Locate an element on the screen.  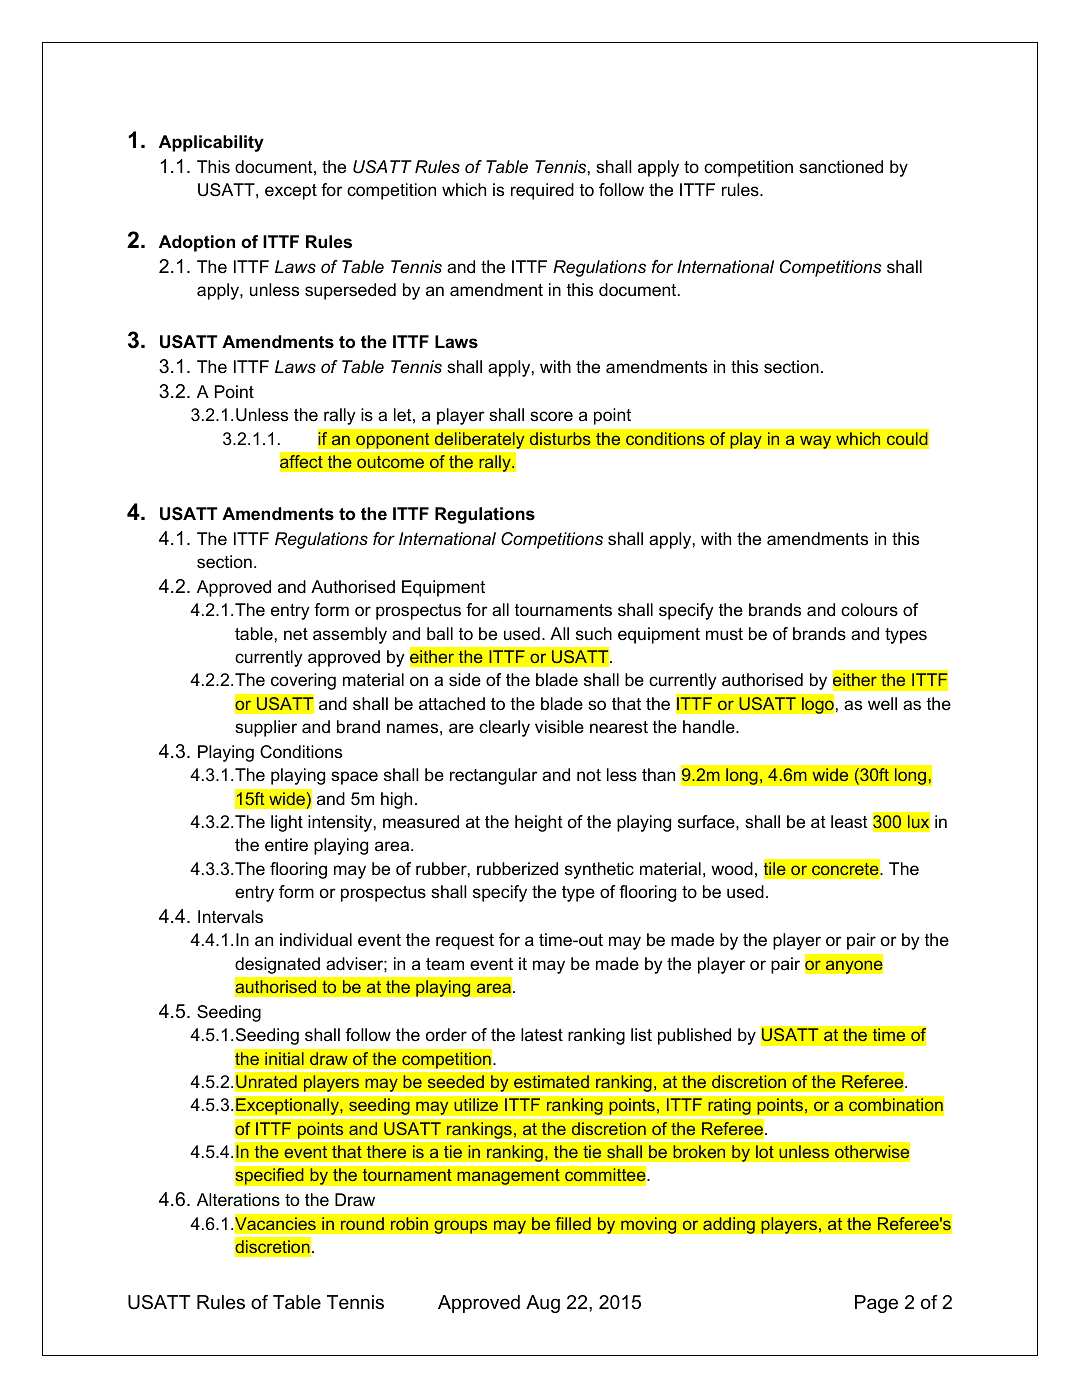
required is located at coordinates (542, 191).
